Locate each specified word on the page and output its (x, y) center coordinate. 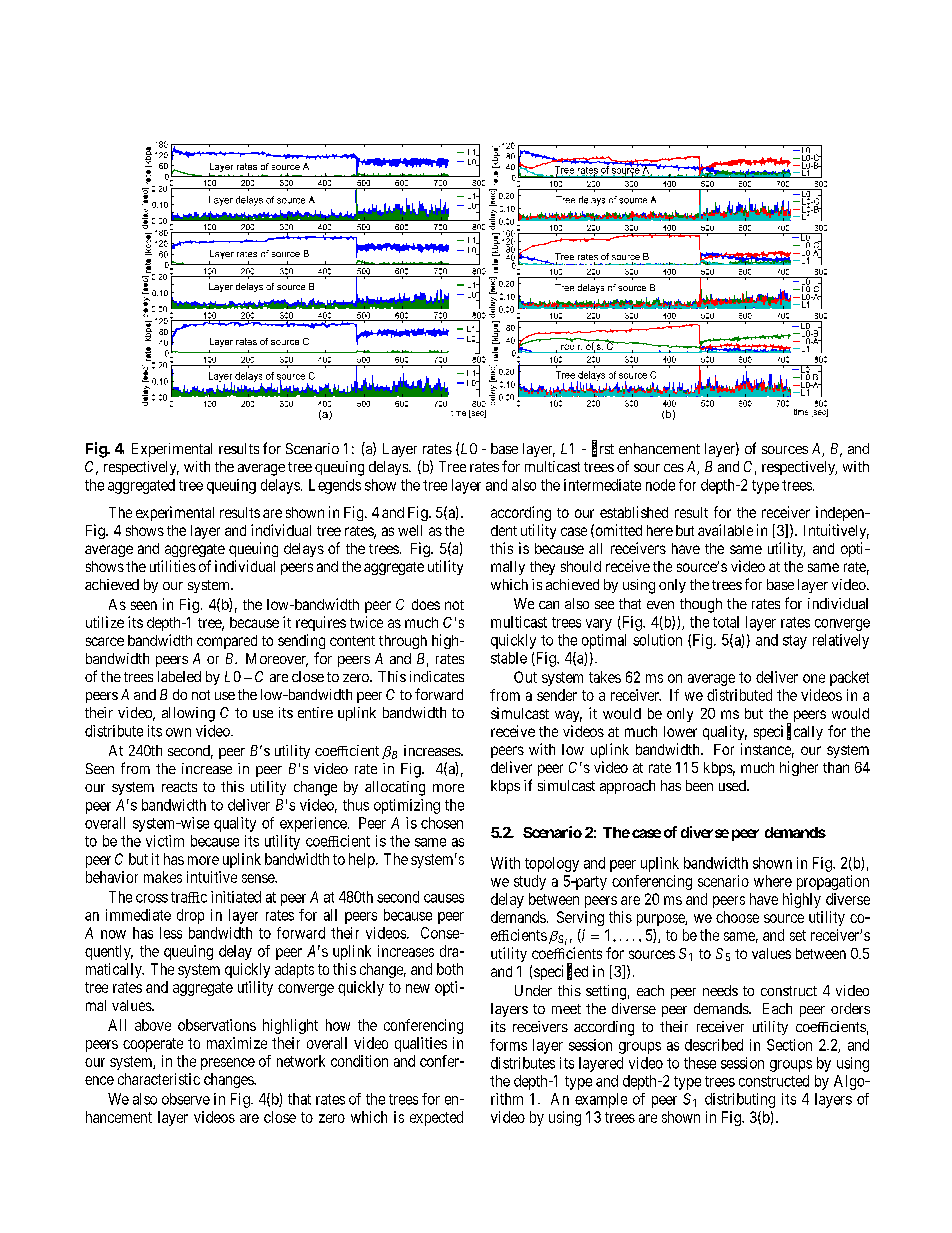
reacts (179, 787)
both (450, 969)
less (171, 933)
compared (227, 642)
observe (186, 1099)
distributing (740, 1100)
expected (436, 1118)
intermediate (602, 485)
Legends (335, 486)
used (733, 785)
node (660, 485)
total (726, 622)
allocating (395, 788)
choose (737, 917)
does (426, 604)
